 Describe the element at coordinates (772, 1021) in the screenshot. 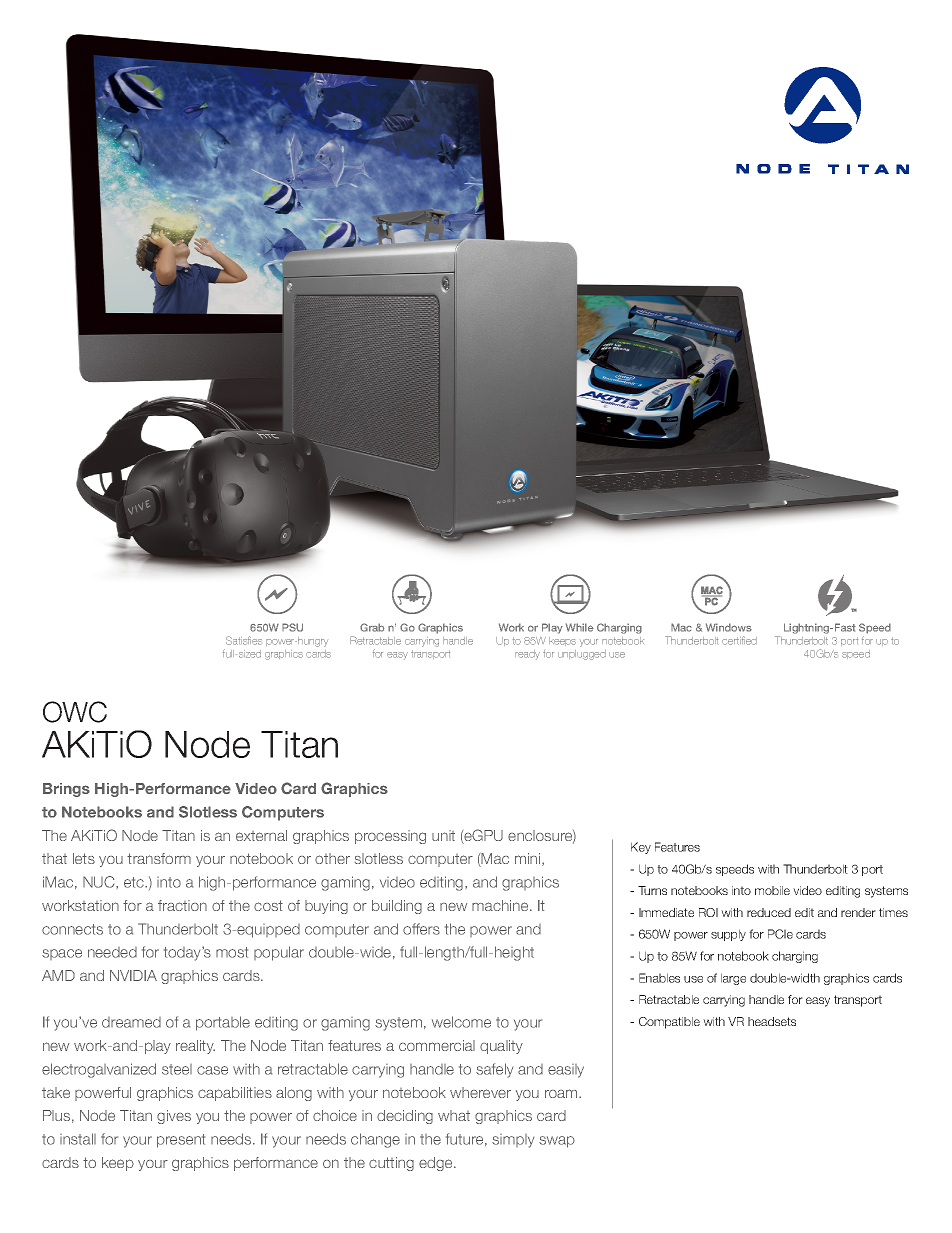

I see `headsets` at that location.
